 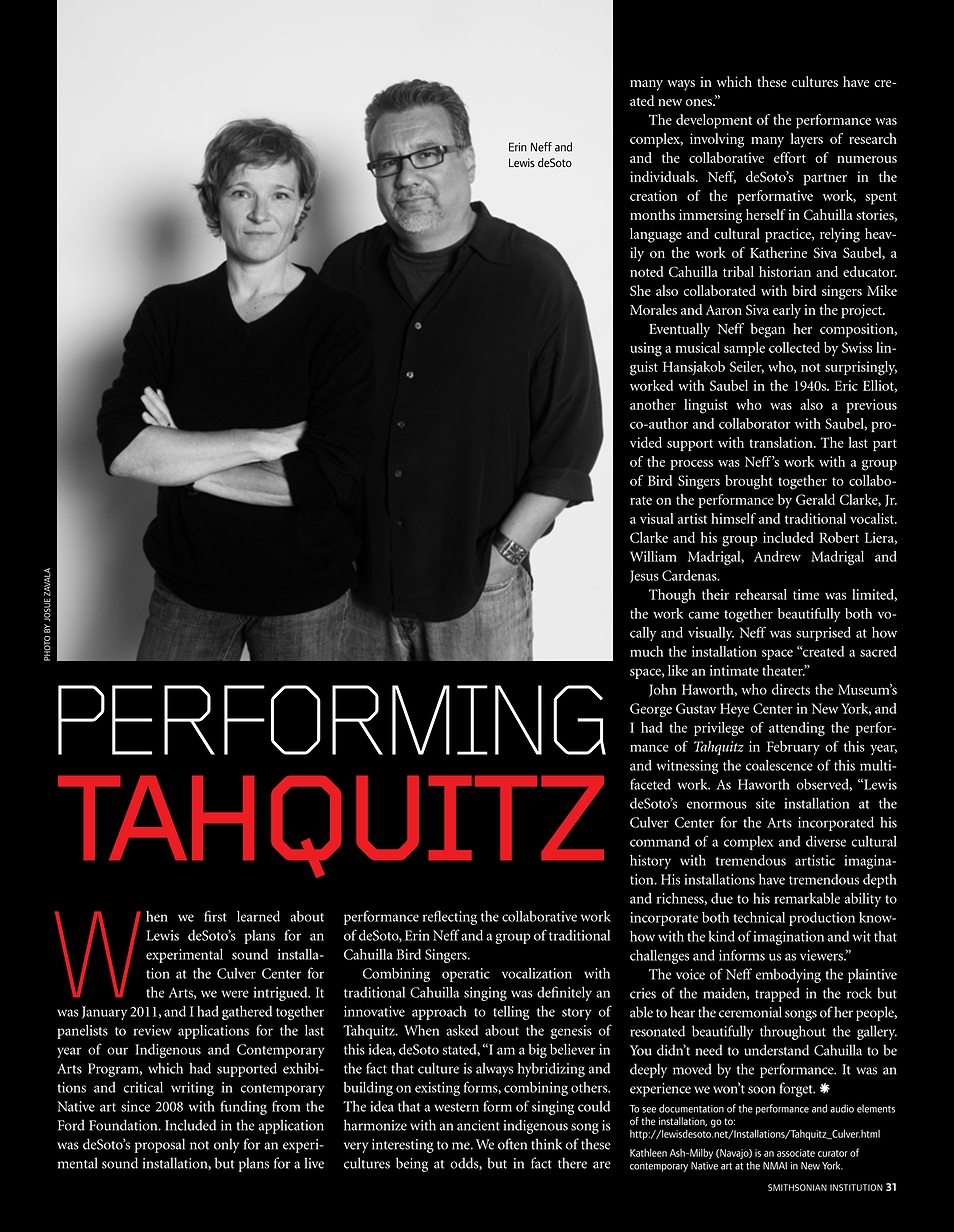 What do you see at coordinates (823, 634) in the page?
I see `surprised` at bounding box center [823, 634].
